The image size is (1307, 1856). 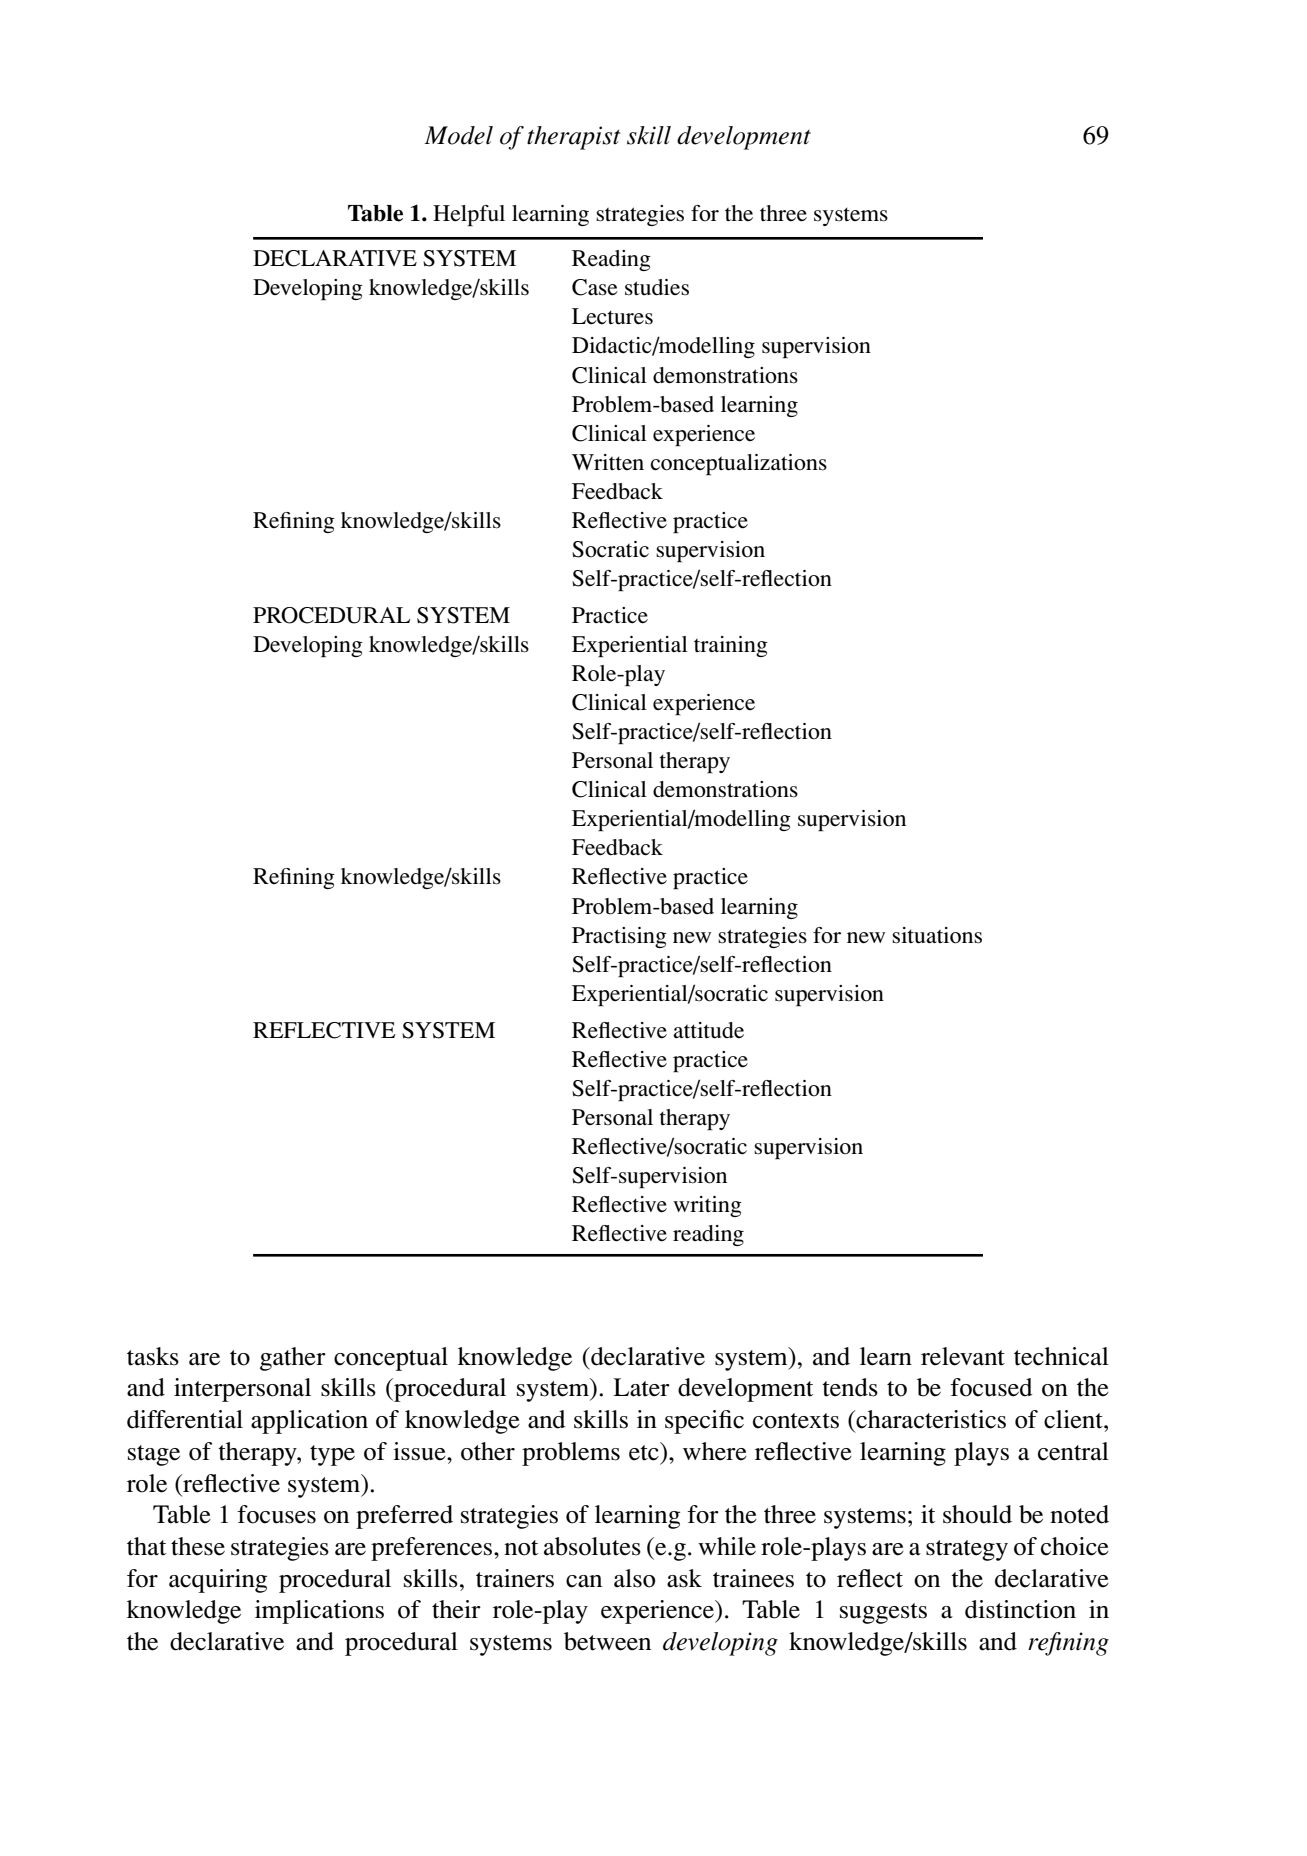 I want to click on distinction, so click(x=1020, y=1609).
